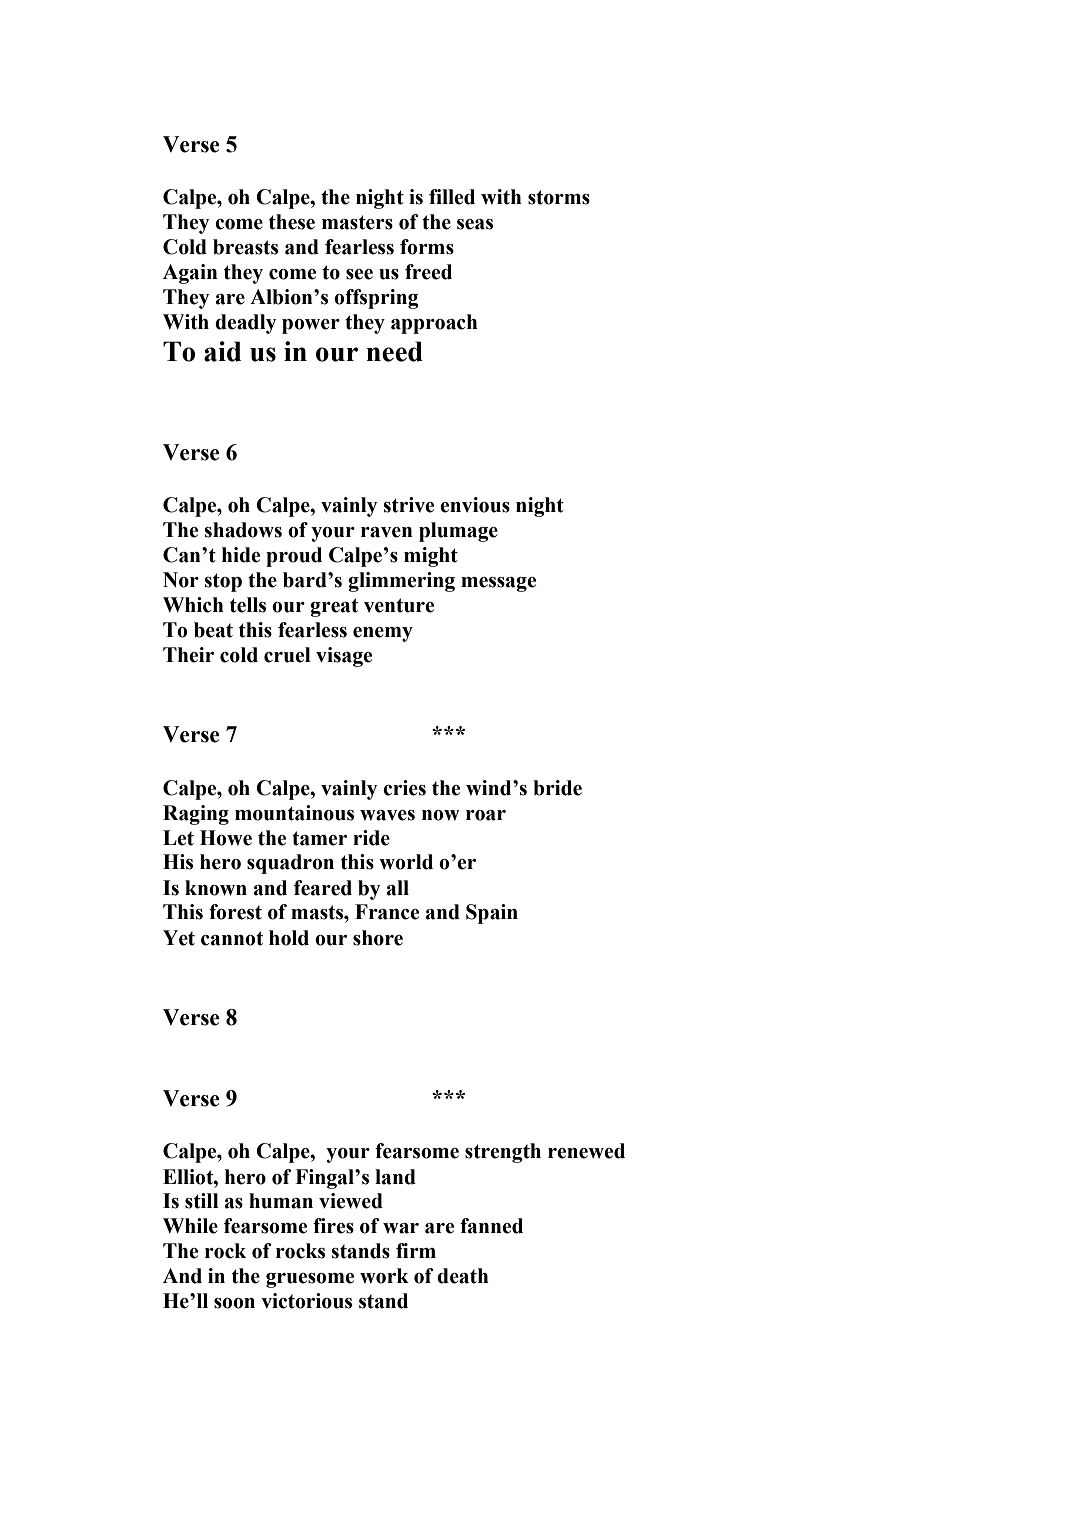 This page has height=1522, width=1075. What do you see at coordinates (357, 222) in the page?
I see `masters` at bounding box center [357, 222].
